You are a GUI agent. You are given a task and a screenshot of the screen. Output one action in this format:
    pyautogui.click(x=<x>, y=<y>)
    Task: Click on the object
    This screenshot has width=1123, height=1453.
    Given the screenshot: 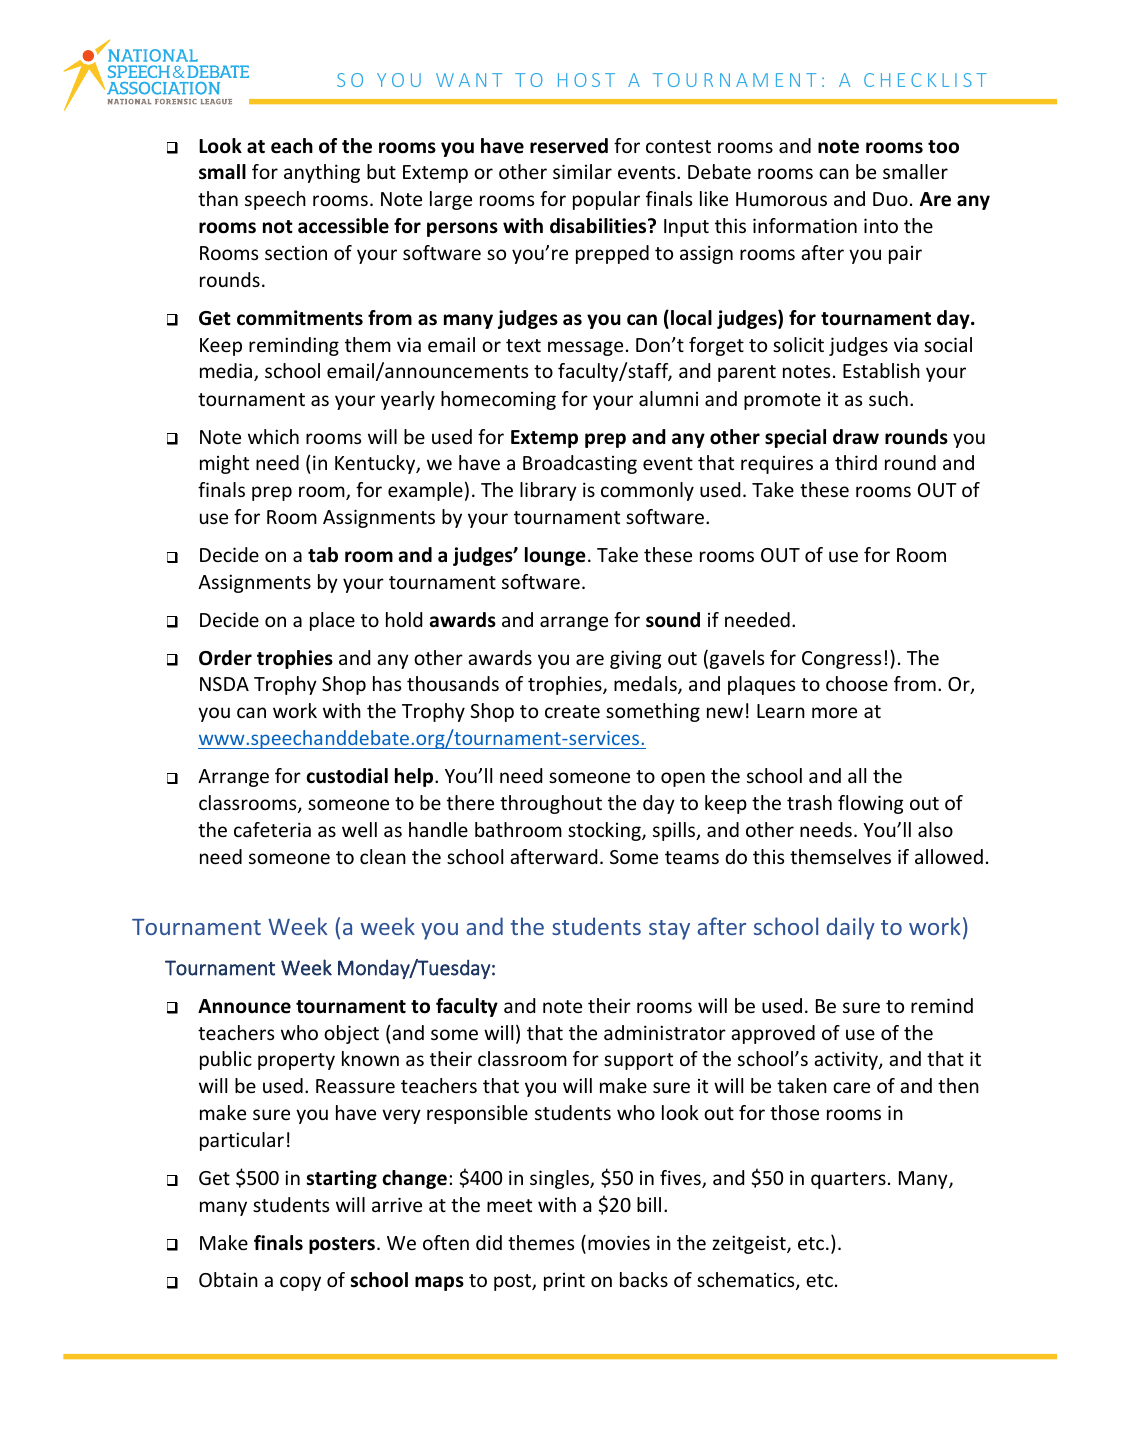 What is the action you would take?
    pyautogui.click(x=351, y=1034)
